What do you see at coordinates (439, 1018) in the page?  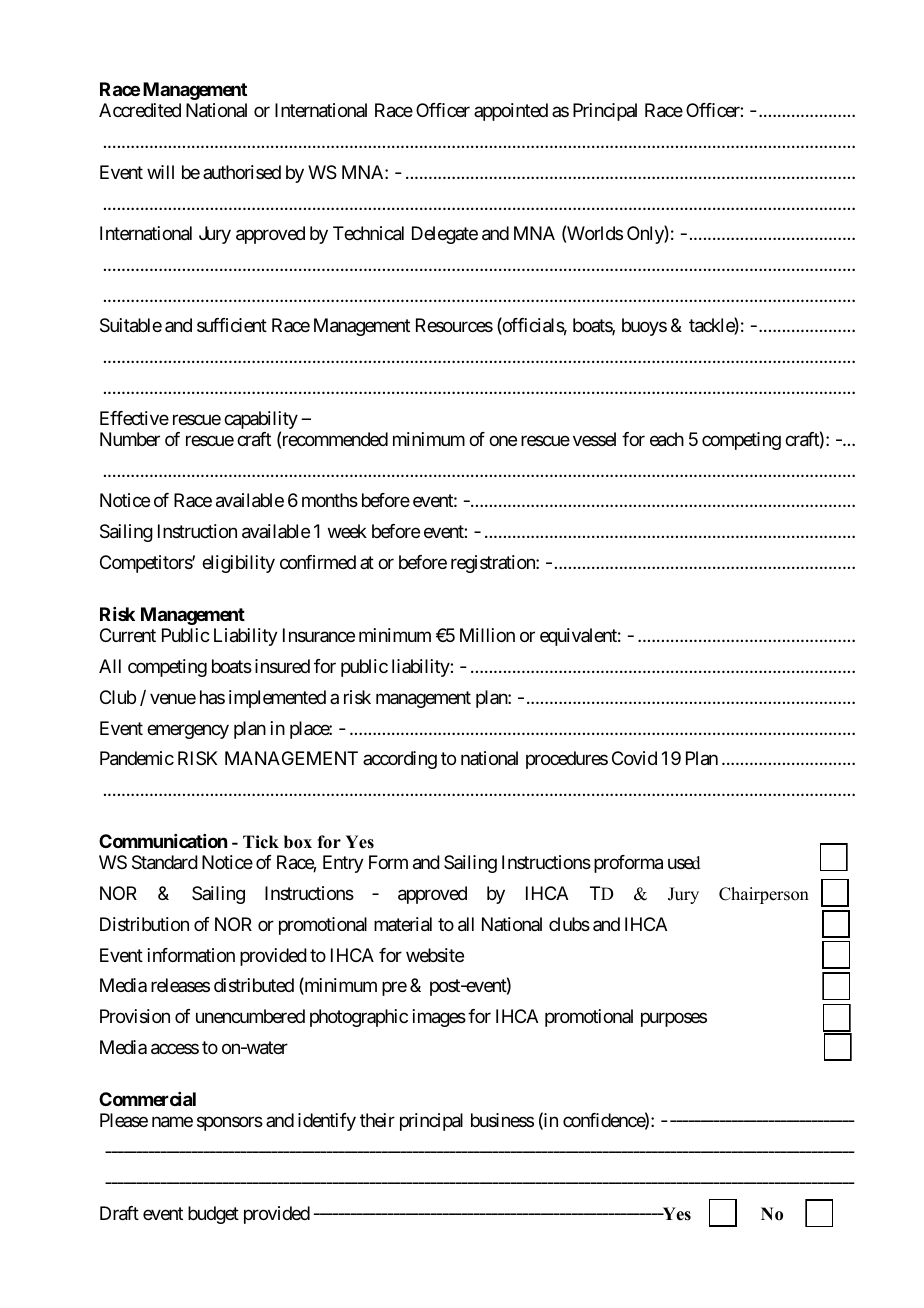 I see `images` at bounding box center [439, 1018].
